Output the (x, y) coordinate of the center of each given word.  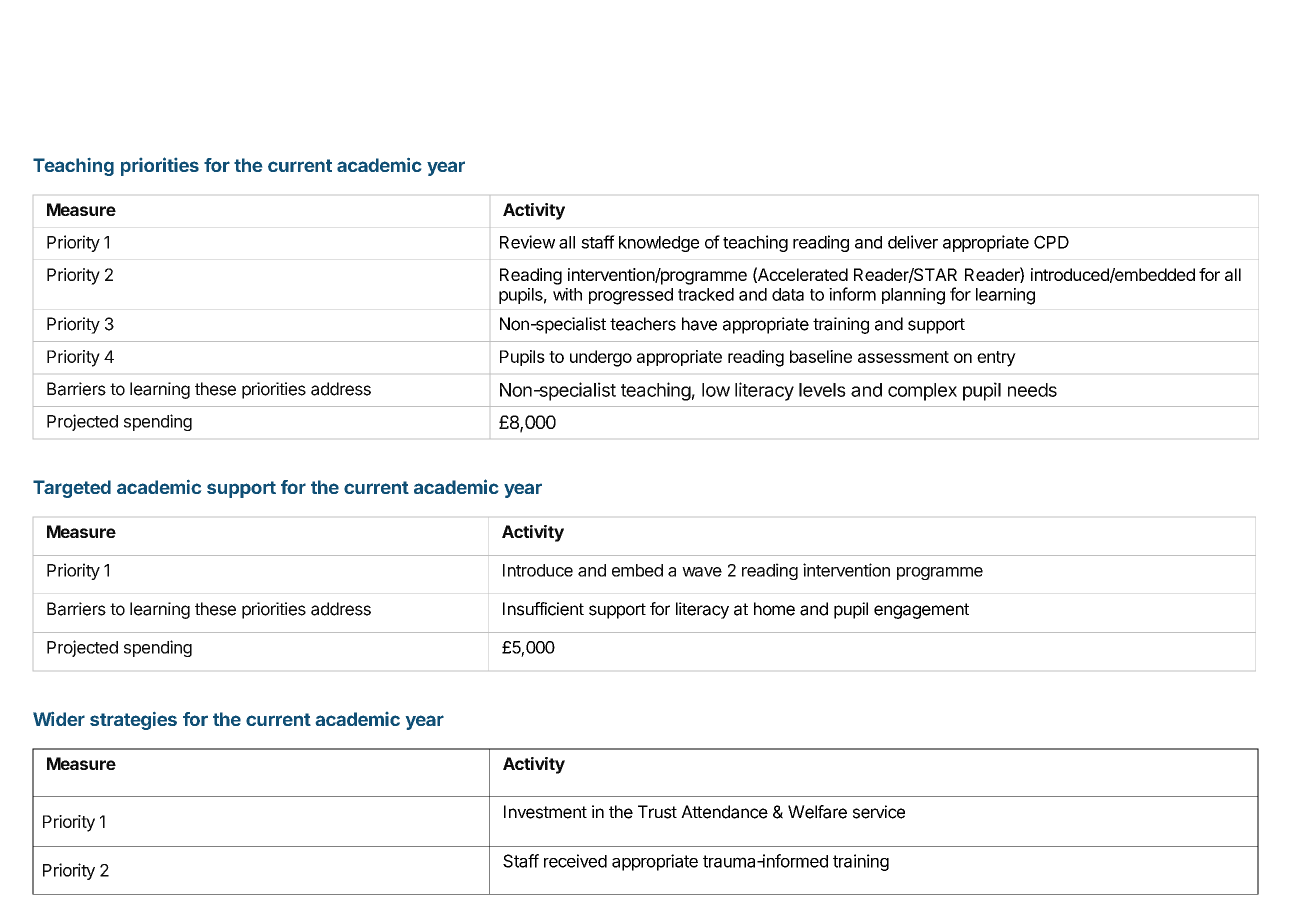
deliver (913, 242)
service (879, 812)
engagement (921, 611)
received (575, 861)
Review (527, 242)
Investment (545, 812)
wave (702, 572)
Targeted (72, 489)
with (567, 294)
